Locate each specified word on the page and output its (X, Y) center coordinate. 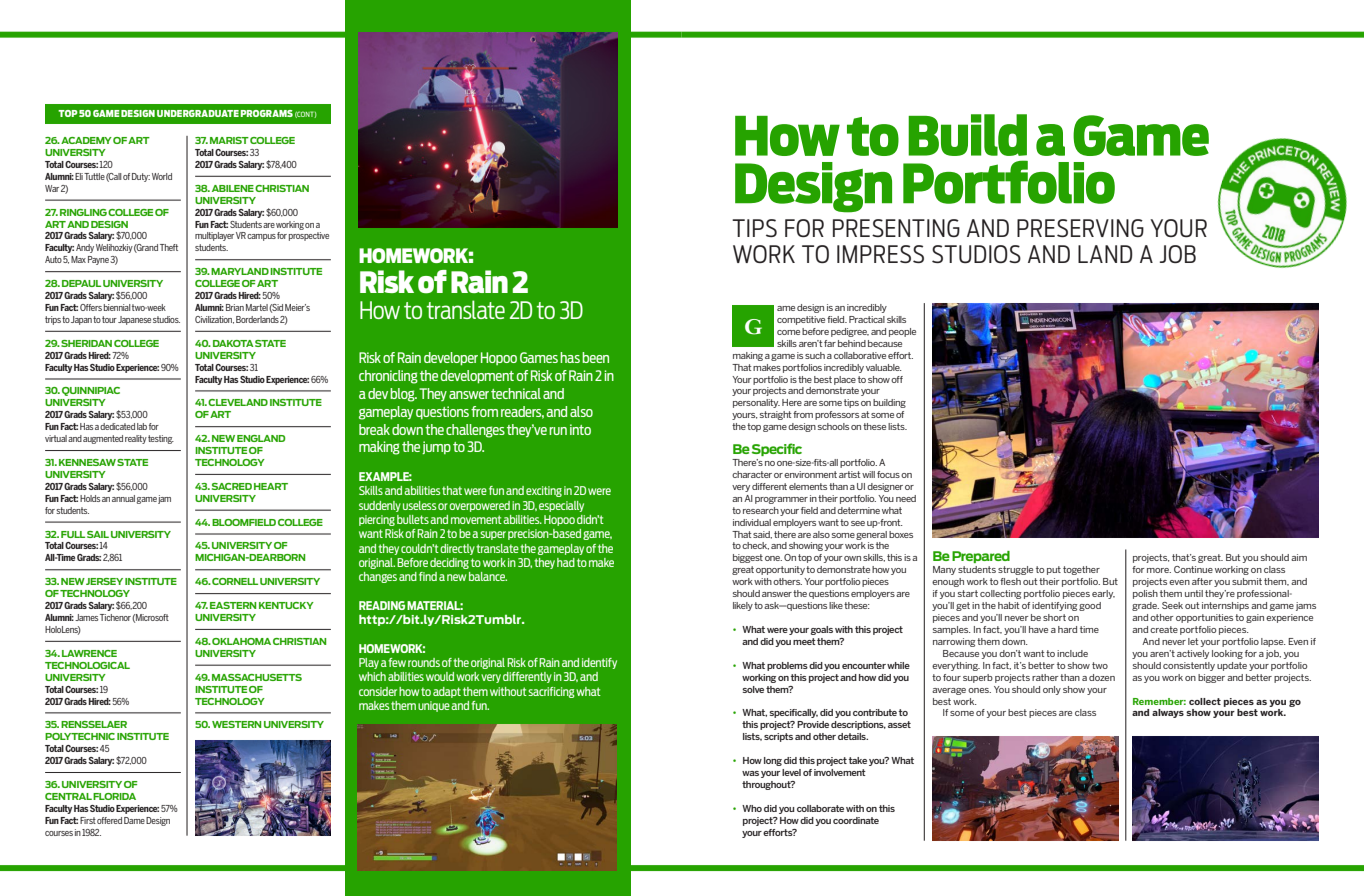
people (902, 332)
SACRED (232, 486)
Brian (235, 307)
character (752, 474)
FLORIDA (114, 796)
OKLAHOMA (241, 641)
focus (888, 474)
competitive (801, 320)
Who (752, 808)
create (1164, 629)
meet (804, 641)
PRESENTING (896, 228)
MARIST (229, 140)
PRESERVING (1080, 228)
